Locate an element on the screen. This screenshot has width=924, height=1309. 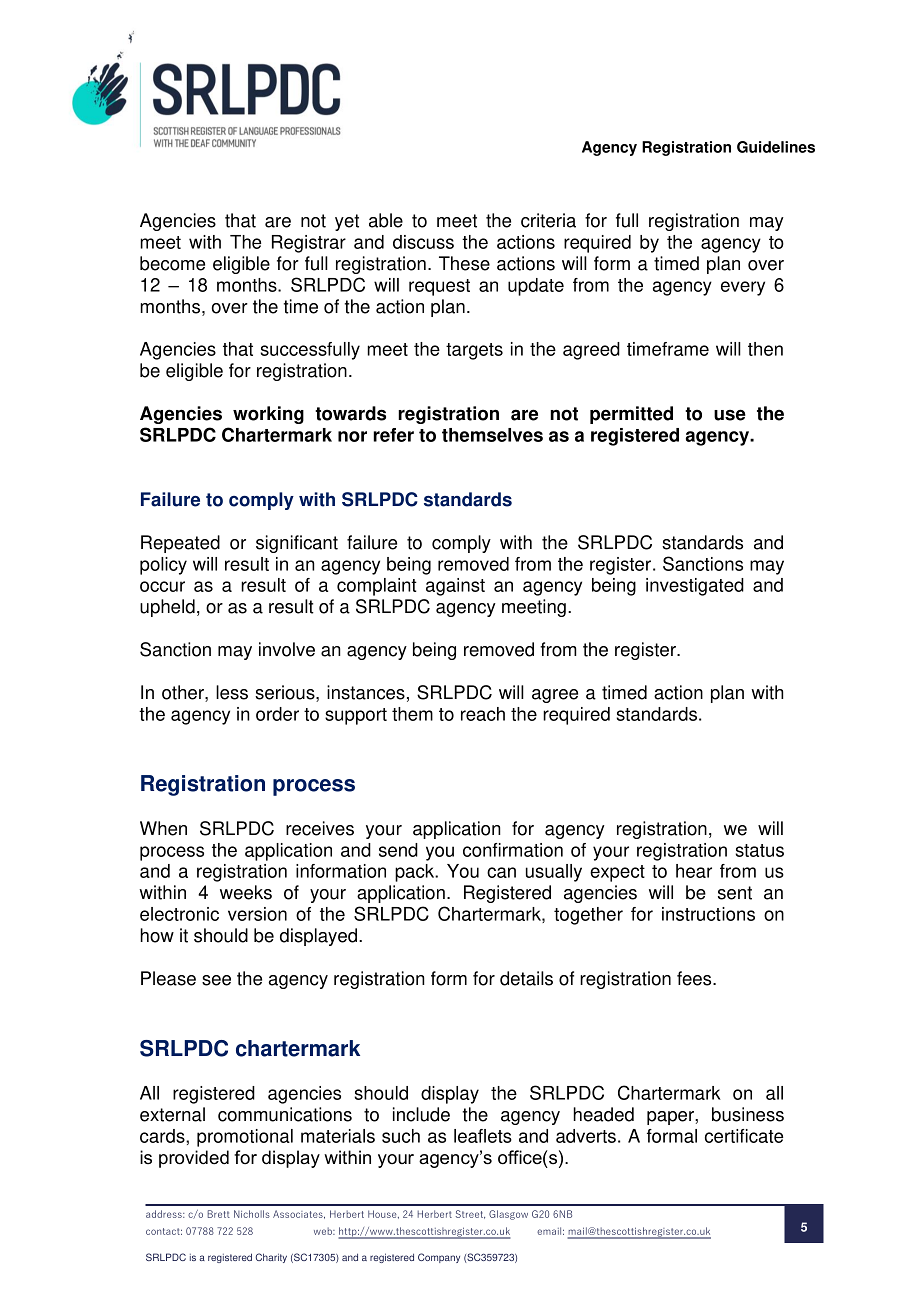
details is located at coordinates (526, 978).
